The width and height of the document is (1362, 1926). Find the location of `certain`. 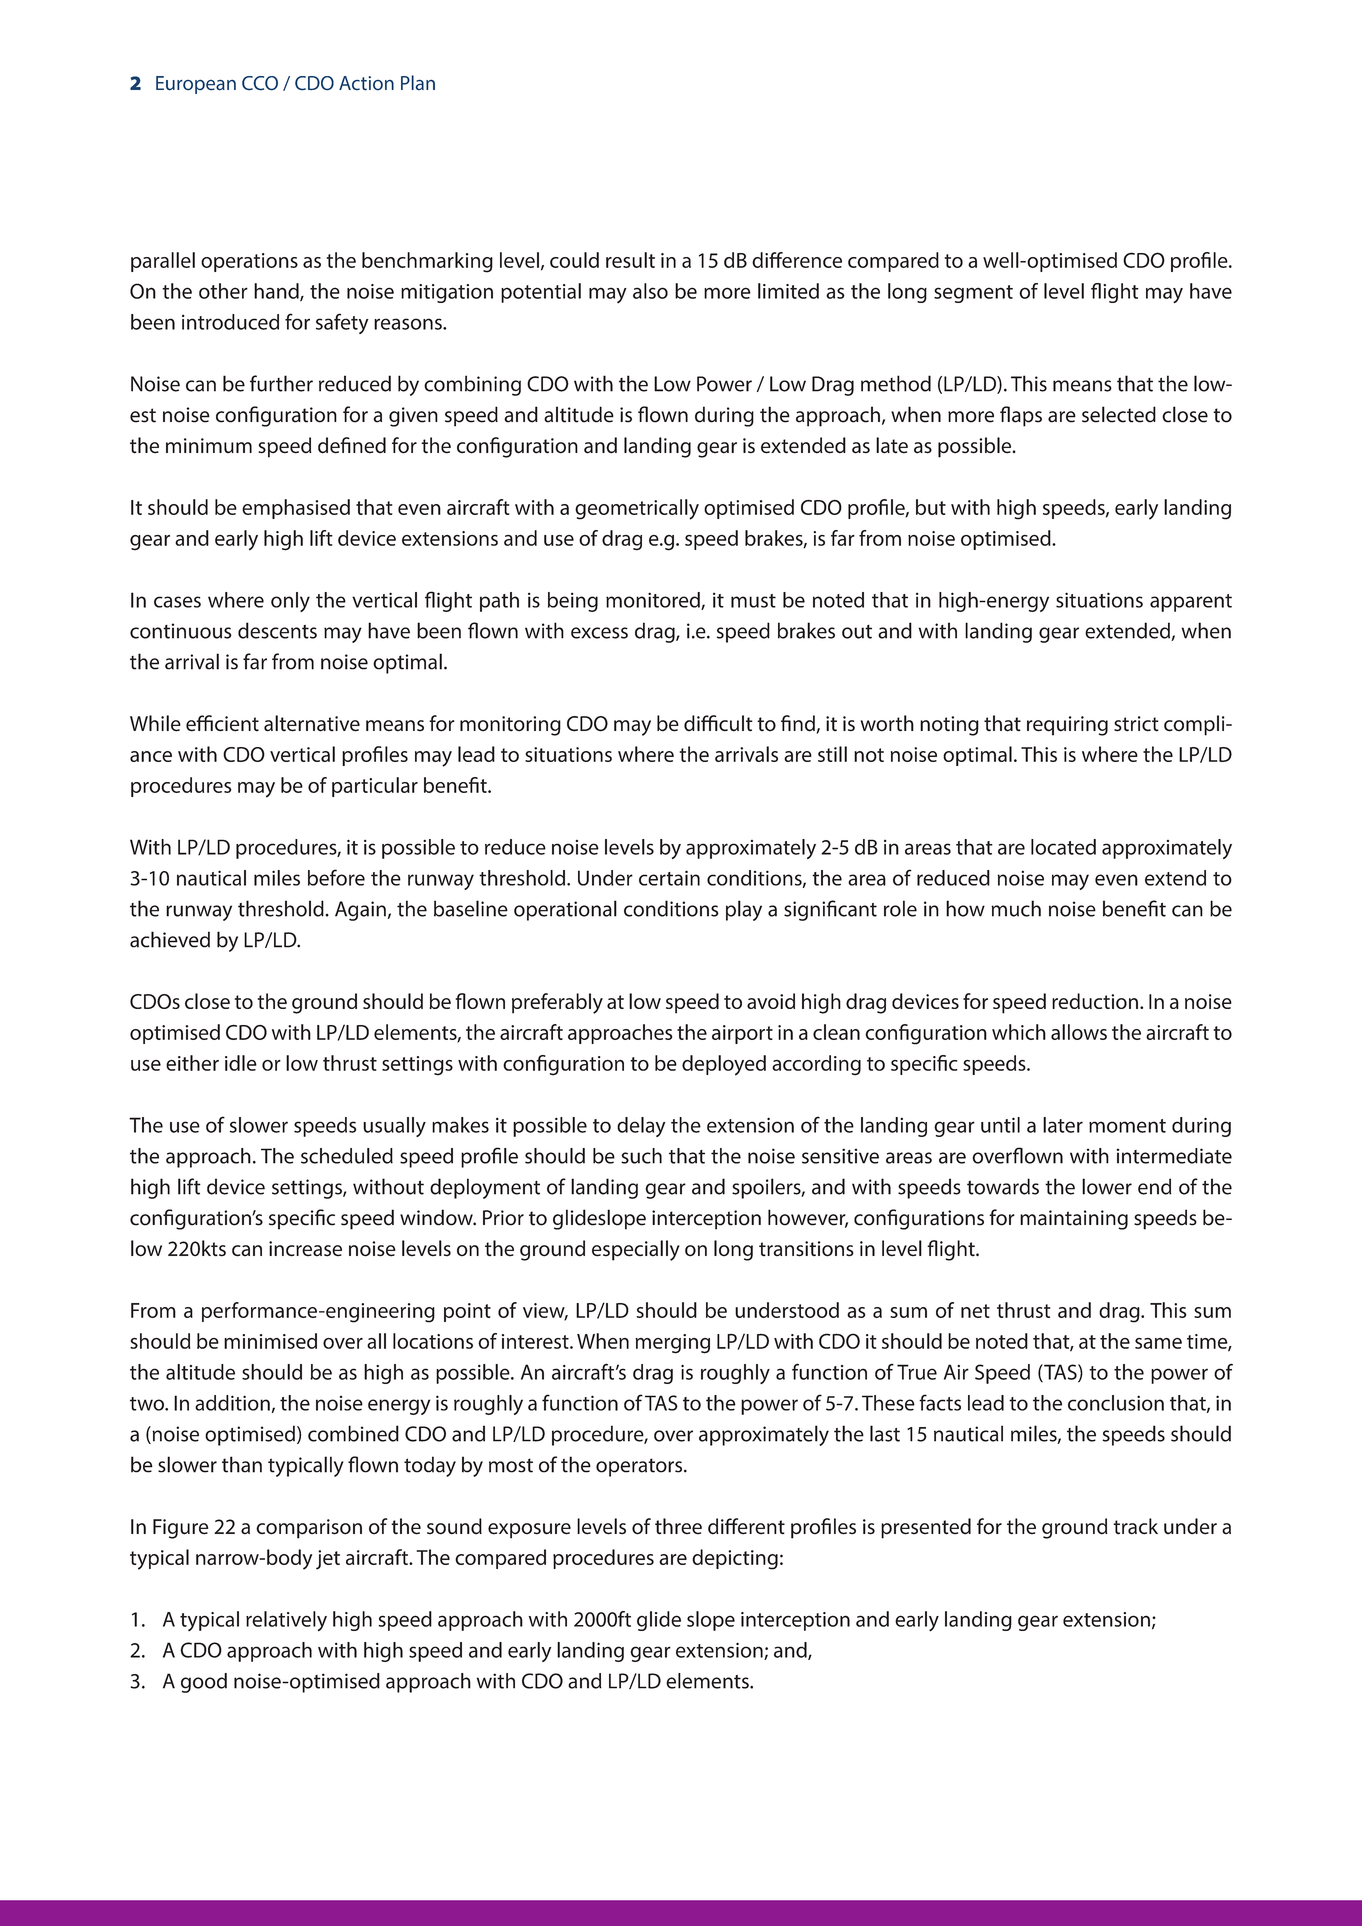

certain is located at coordinates (669, 878).
